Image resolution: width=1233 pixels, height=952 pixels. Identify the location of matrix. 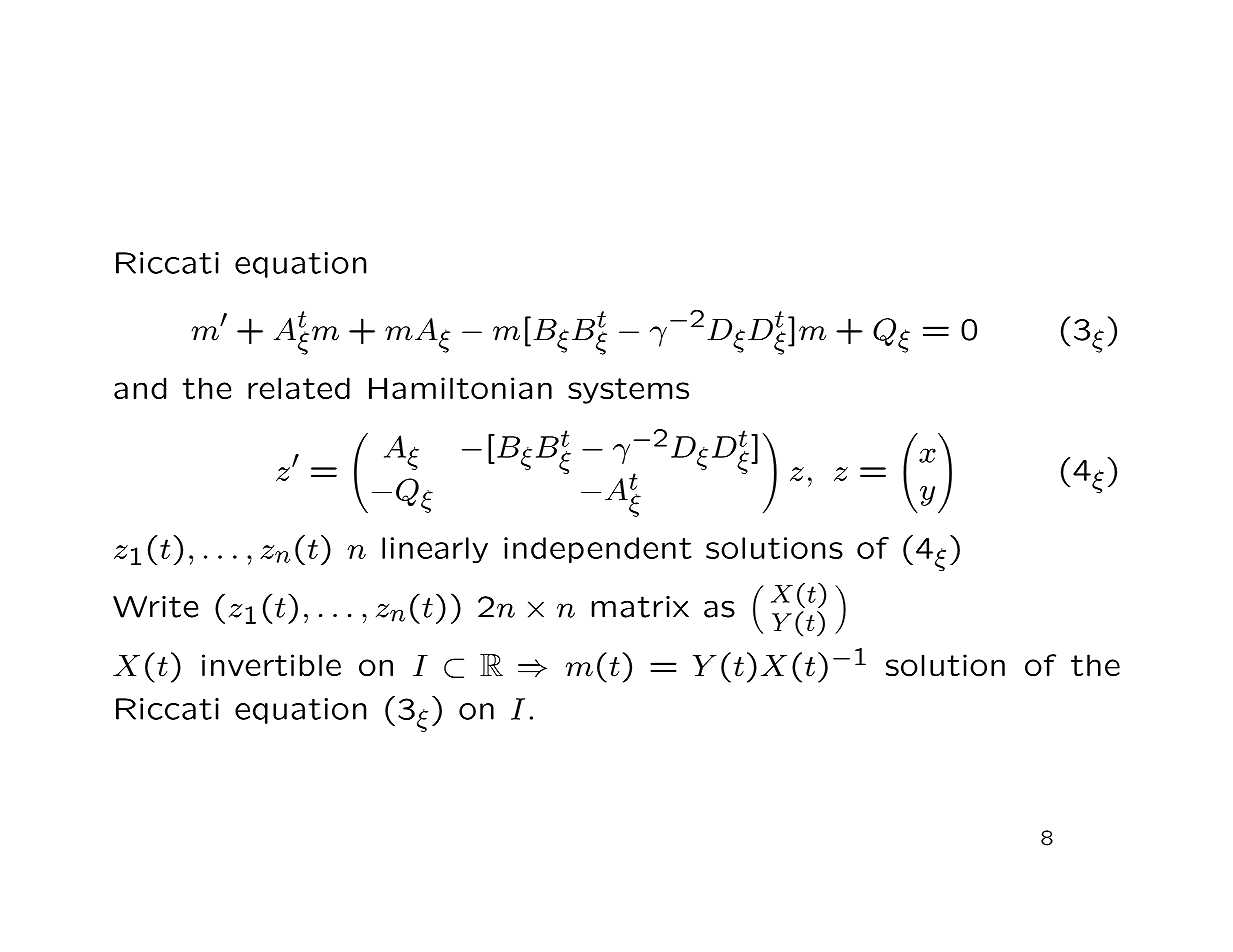
(640, 607).
